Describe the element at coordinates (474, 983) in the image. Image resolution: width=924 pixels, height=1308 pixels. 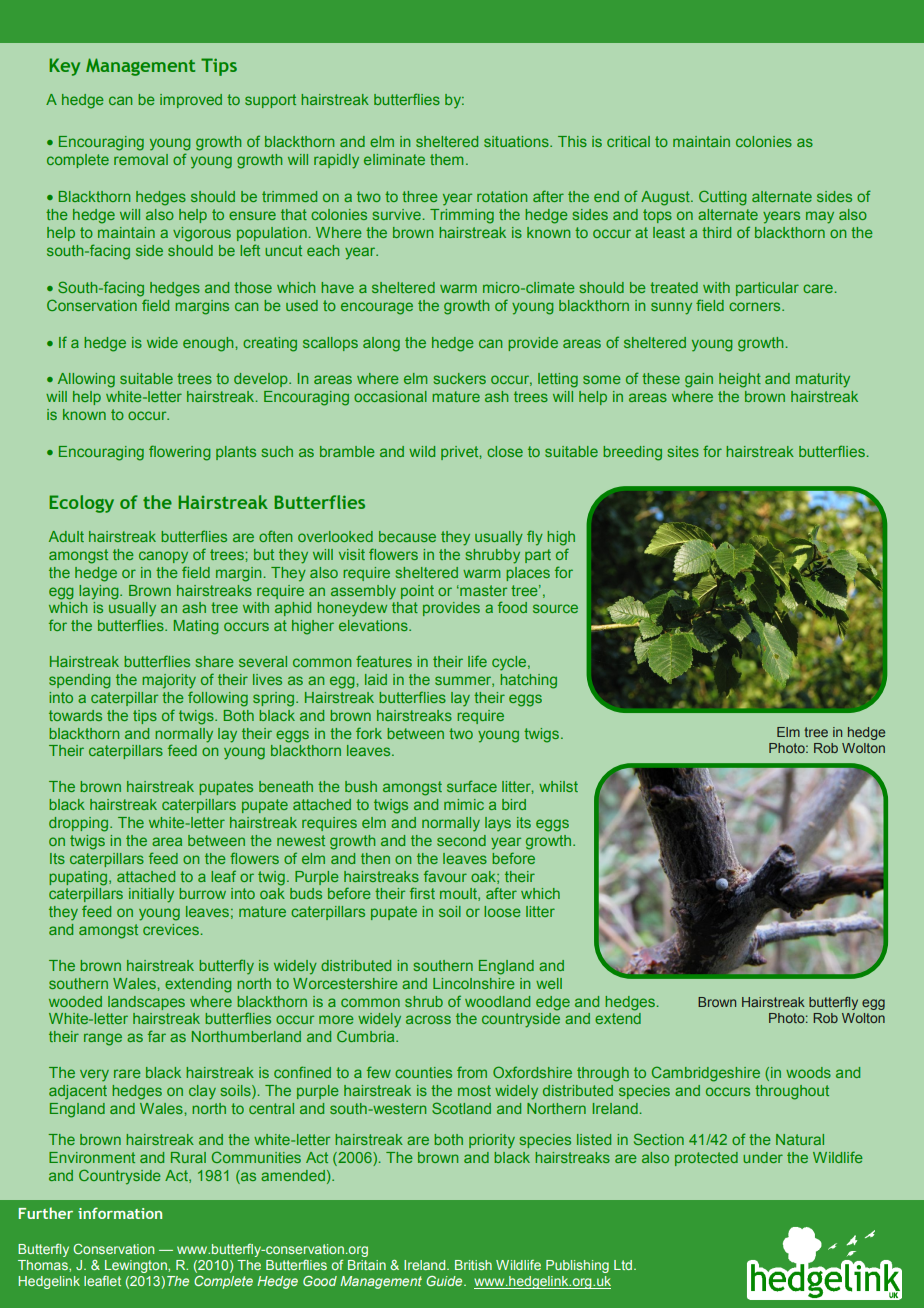
I see `Lincolnshire` at that location.
